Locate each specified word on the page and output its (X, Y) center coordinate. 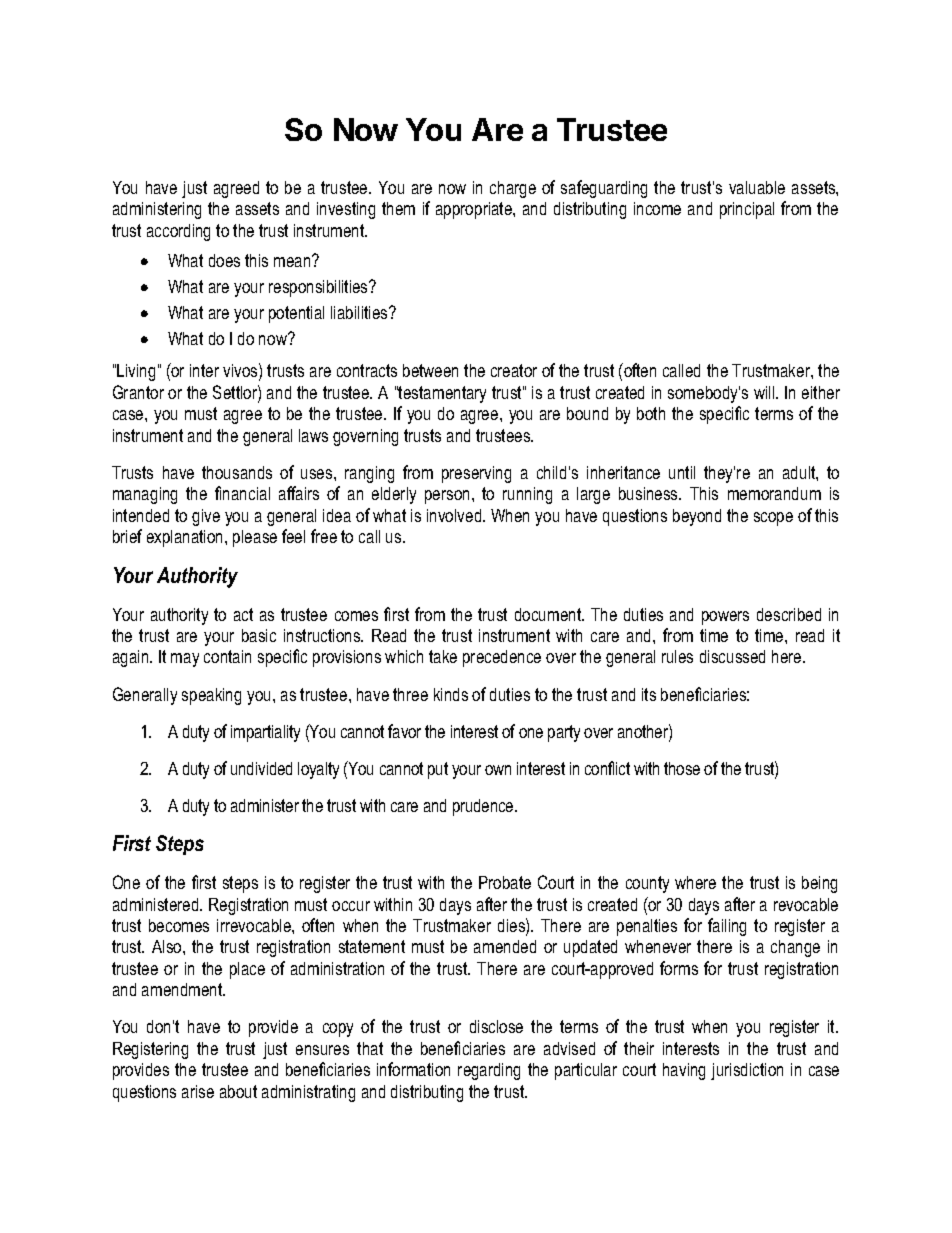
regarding (489, 1071)
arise (198, 1091)
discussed (732, 656)
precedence (502, 658)
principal (747, 210)
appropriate (475, 210)
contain (227, 656)
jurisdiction (747, 1071)
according (178, 232)
